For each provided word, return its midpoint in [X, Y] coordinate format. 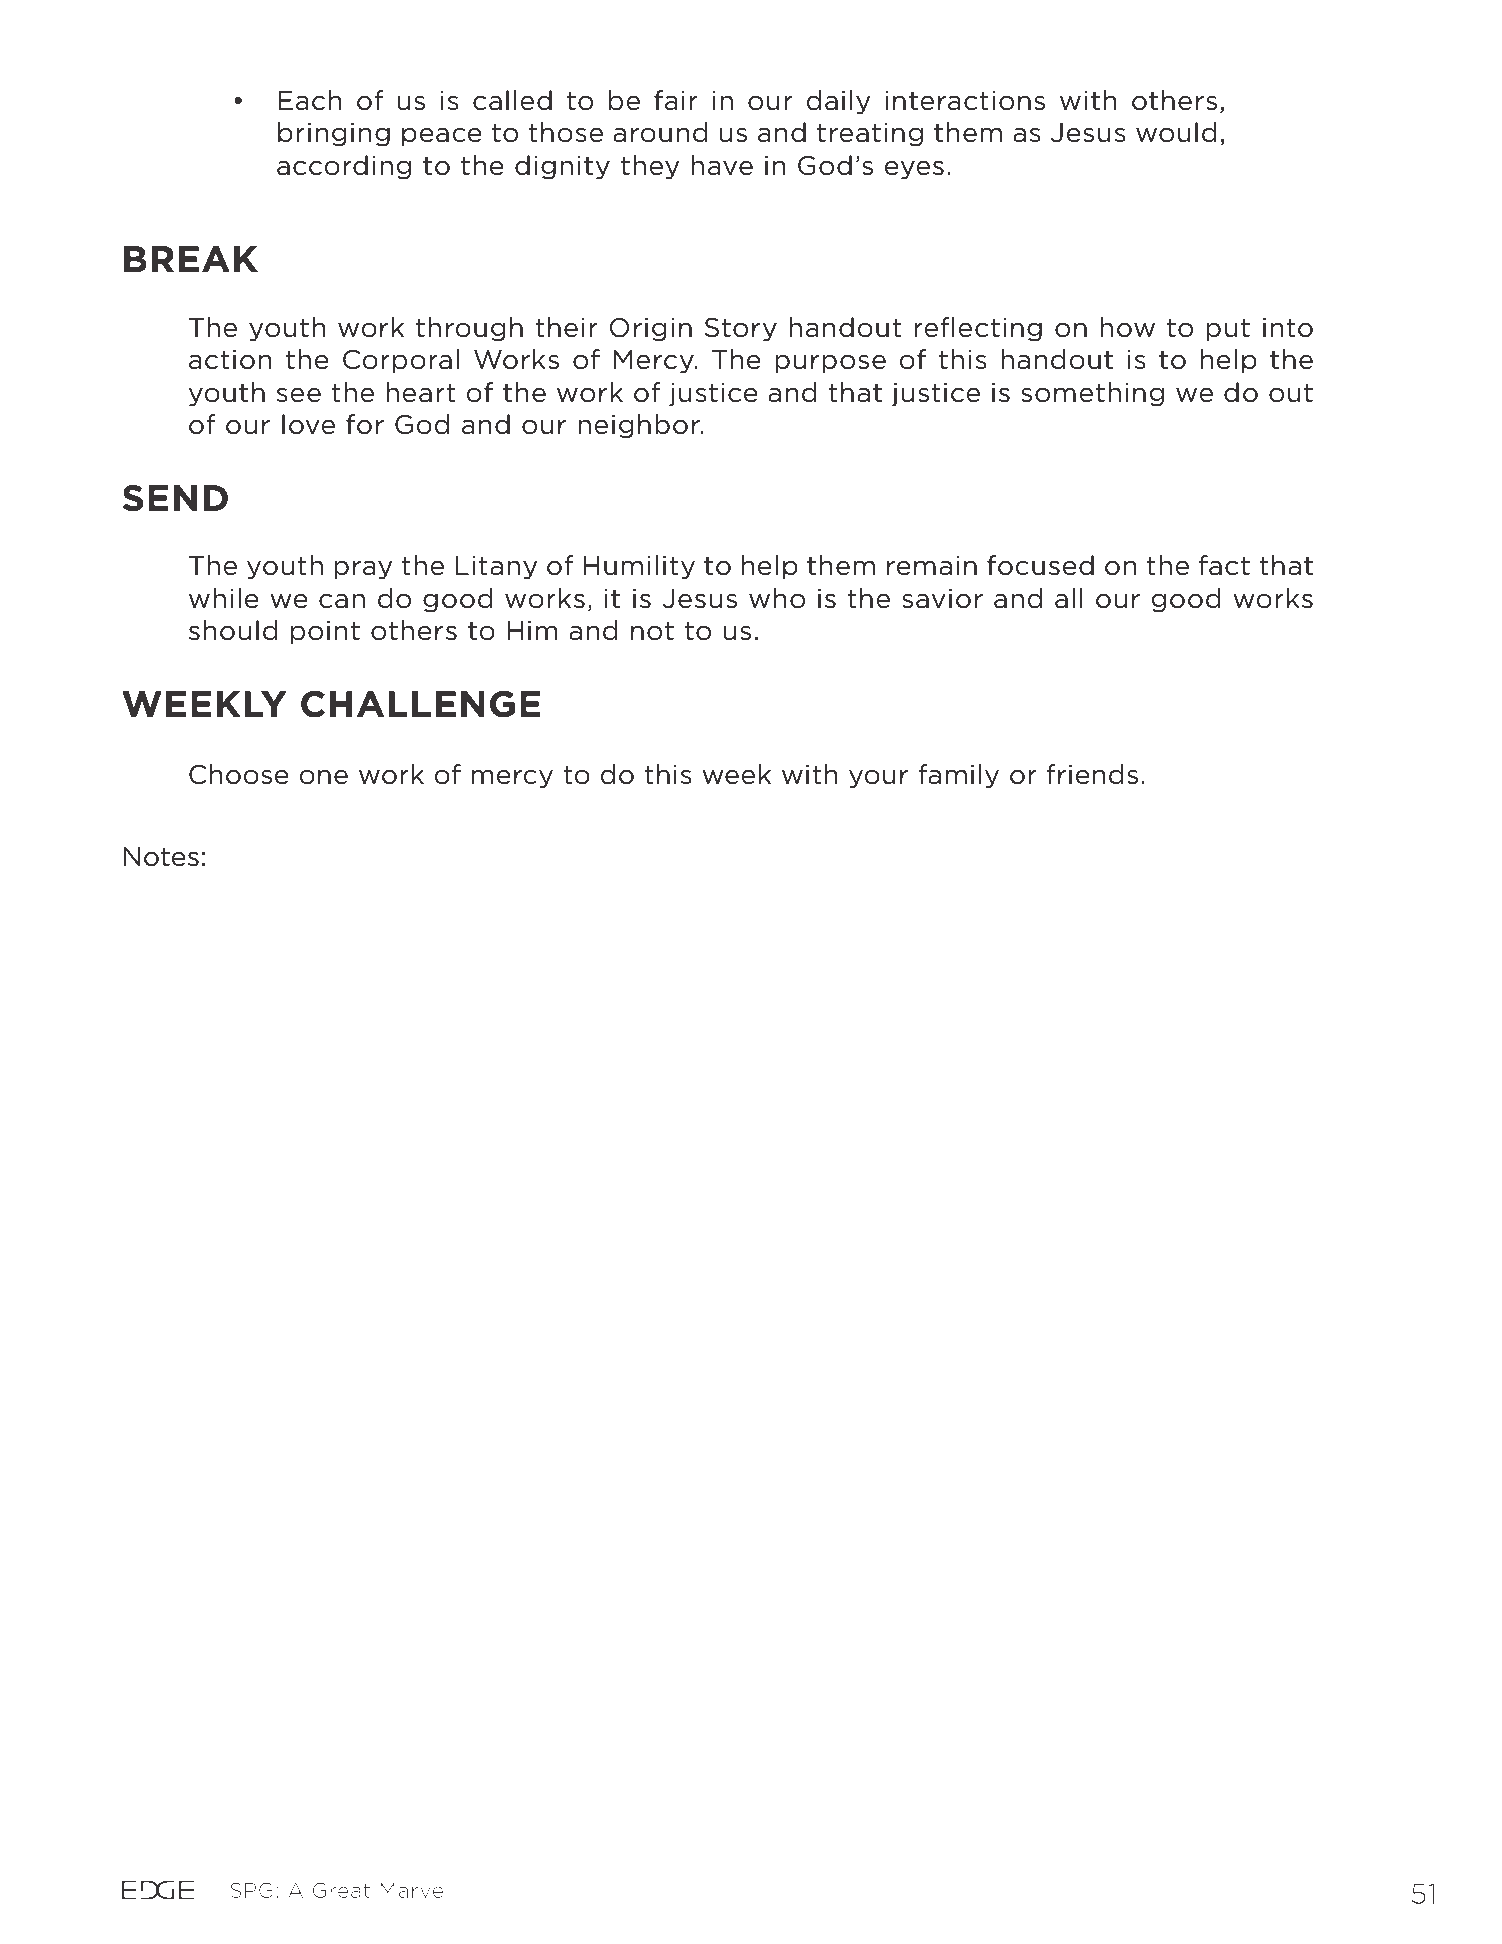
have [722, 165]
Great [341, 1890]
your [878, 779]
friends [1092, 774]
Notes [161, 857]
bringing [334, 134]
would [1176, 132]
